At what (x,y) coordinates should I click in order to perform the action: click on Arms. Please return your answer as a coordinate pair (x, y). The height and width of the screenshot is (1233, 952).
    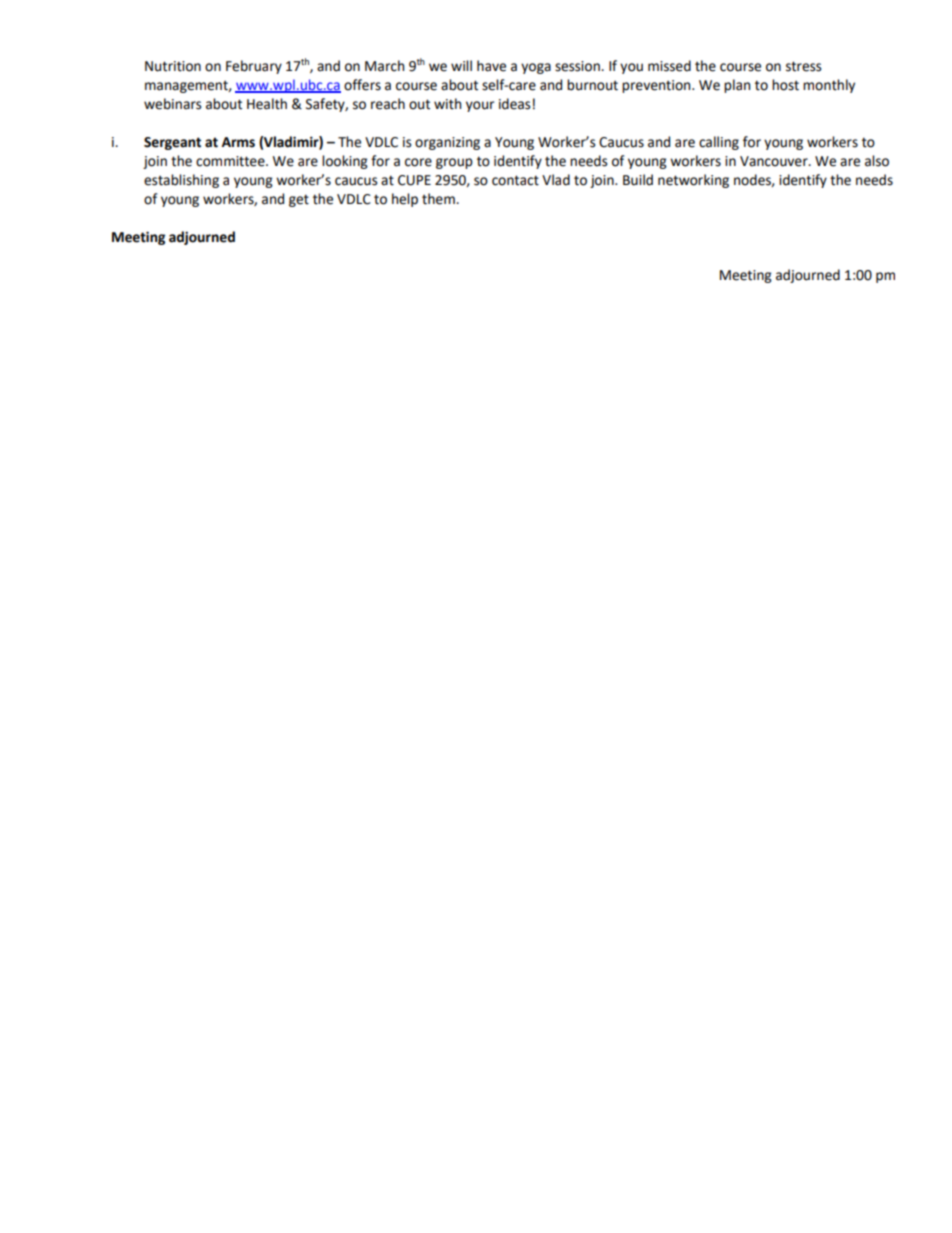
    Looking at the image, I should click on (238, 142).
